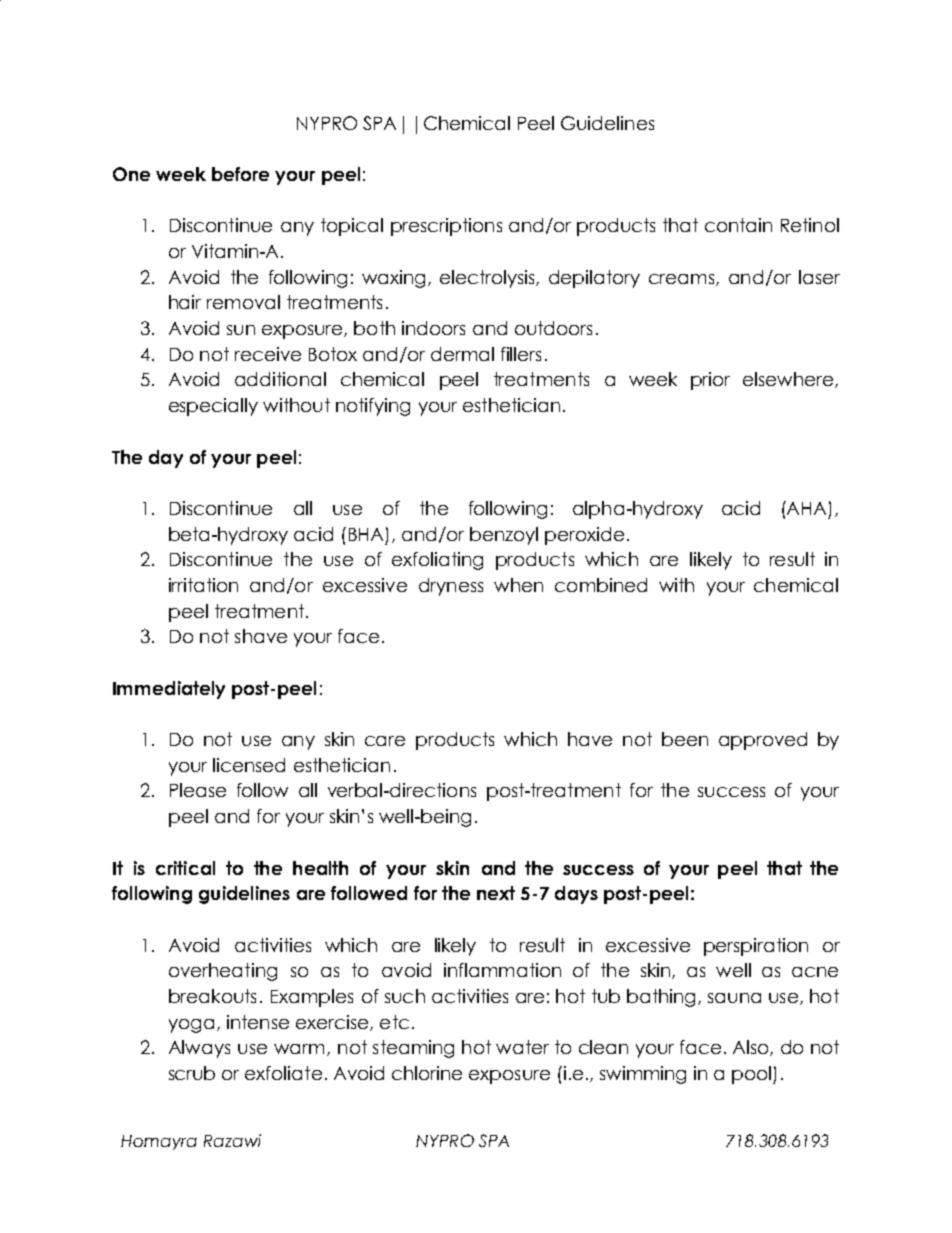 This document has width=952, height=1233. What do you see at coordinates (451, 587) in the document?
I see `dryness` at bounding box center [451, 587].
